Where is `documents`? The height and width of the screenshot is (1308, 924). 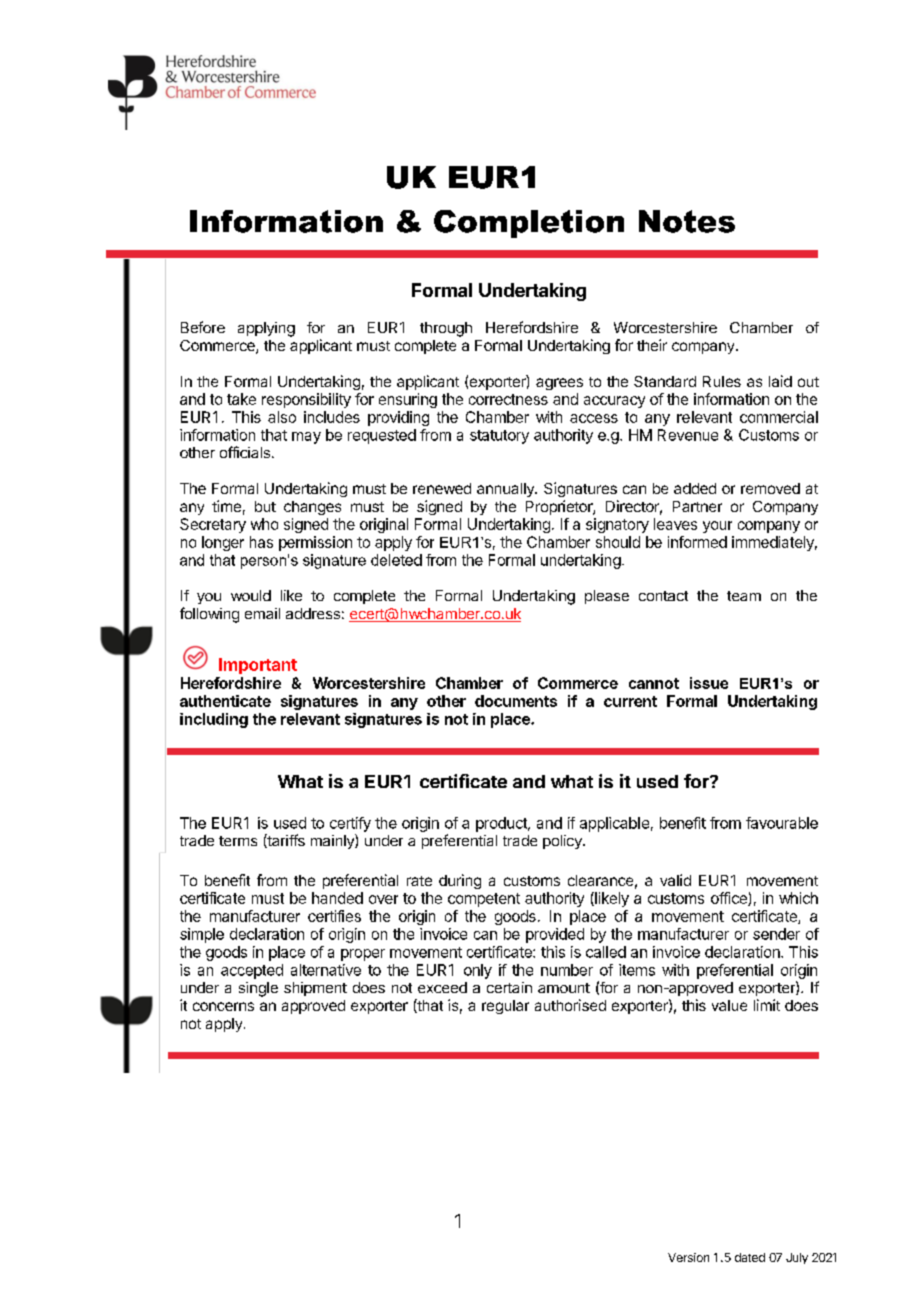
documents is located at coordinates (516, 701).
